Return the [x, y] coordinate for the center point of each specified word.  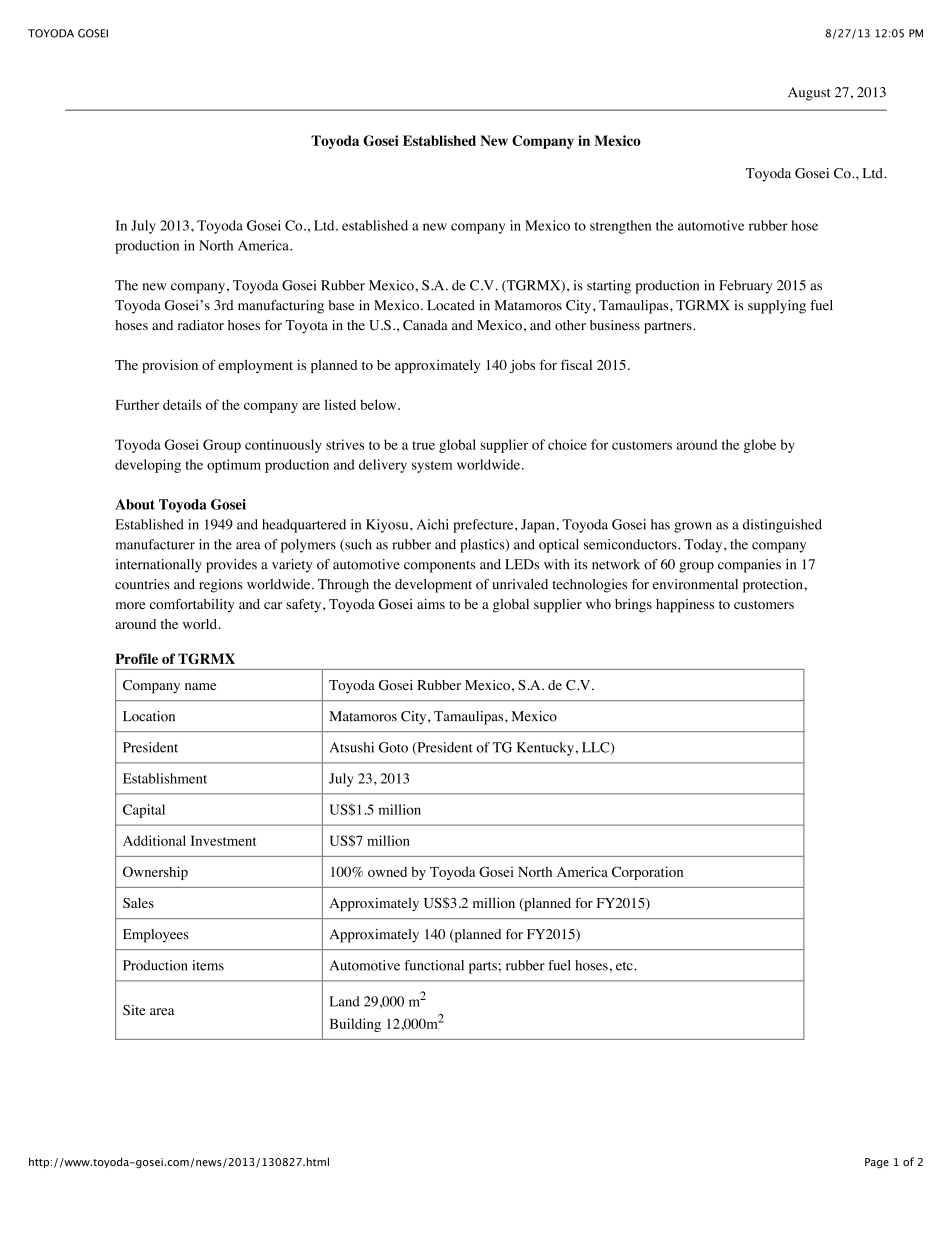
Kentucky [545, 749]
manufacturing [281, 307]
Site [134, 1010]
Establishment [165, 778]
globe [760, 446]
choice [567, 444]
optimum [234, 466]
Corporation [647, 873]
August [809, 94]
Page [877, 1163]
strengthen [620, 227]
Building [355, 1025]
